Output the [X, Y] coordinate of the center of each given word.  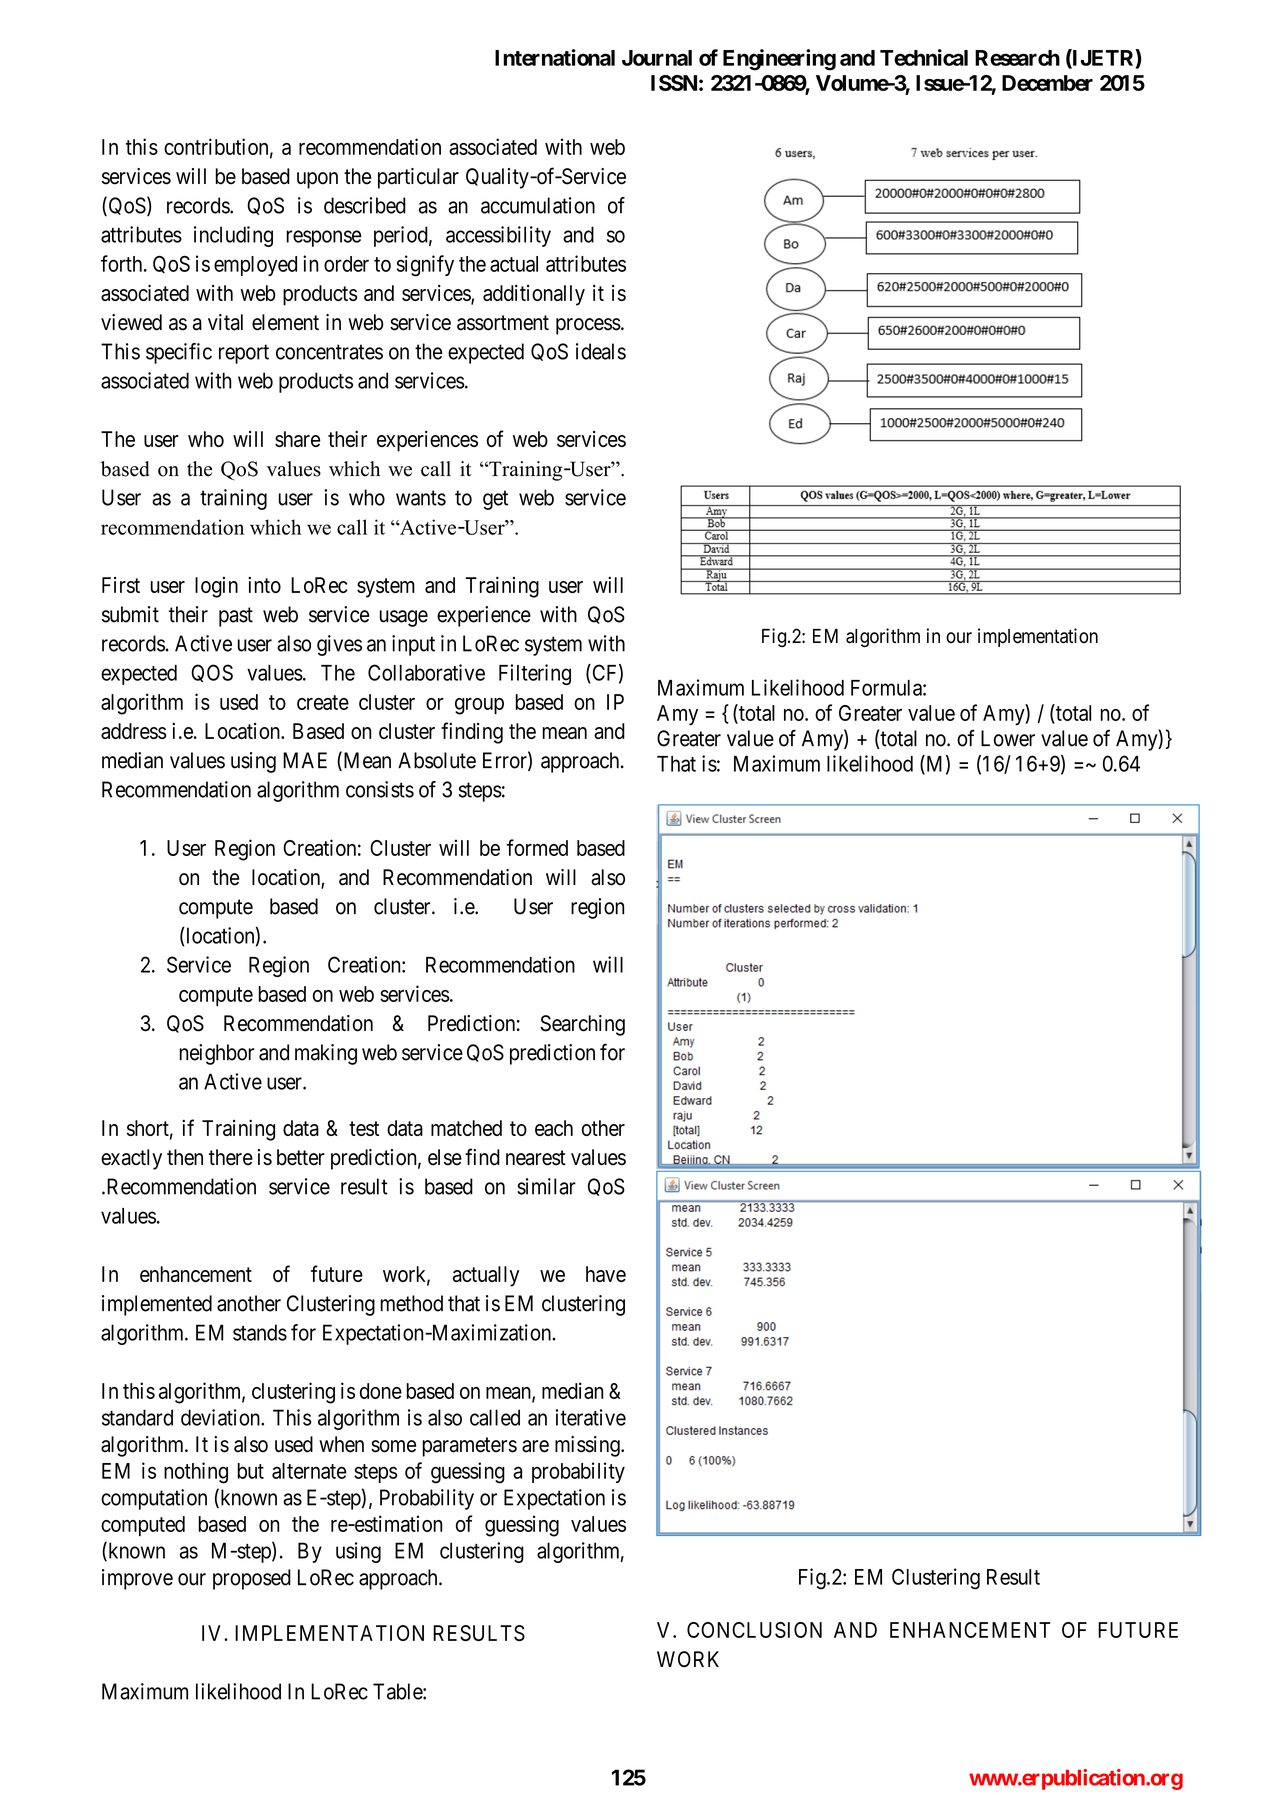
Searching [582, 1025]
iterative [590, 1417]
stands [260, 1332]
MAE [305, 760]
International [555, 57]
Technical [924, 57]
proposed [252, 1579]
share [298, 439]
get [495, 500]
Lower [1008, 738]
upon [317, 180]
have [606, 1274]
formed [537, 847]
